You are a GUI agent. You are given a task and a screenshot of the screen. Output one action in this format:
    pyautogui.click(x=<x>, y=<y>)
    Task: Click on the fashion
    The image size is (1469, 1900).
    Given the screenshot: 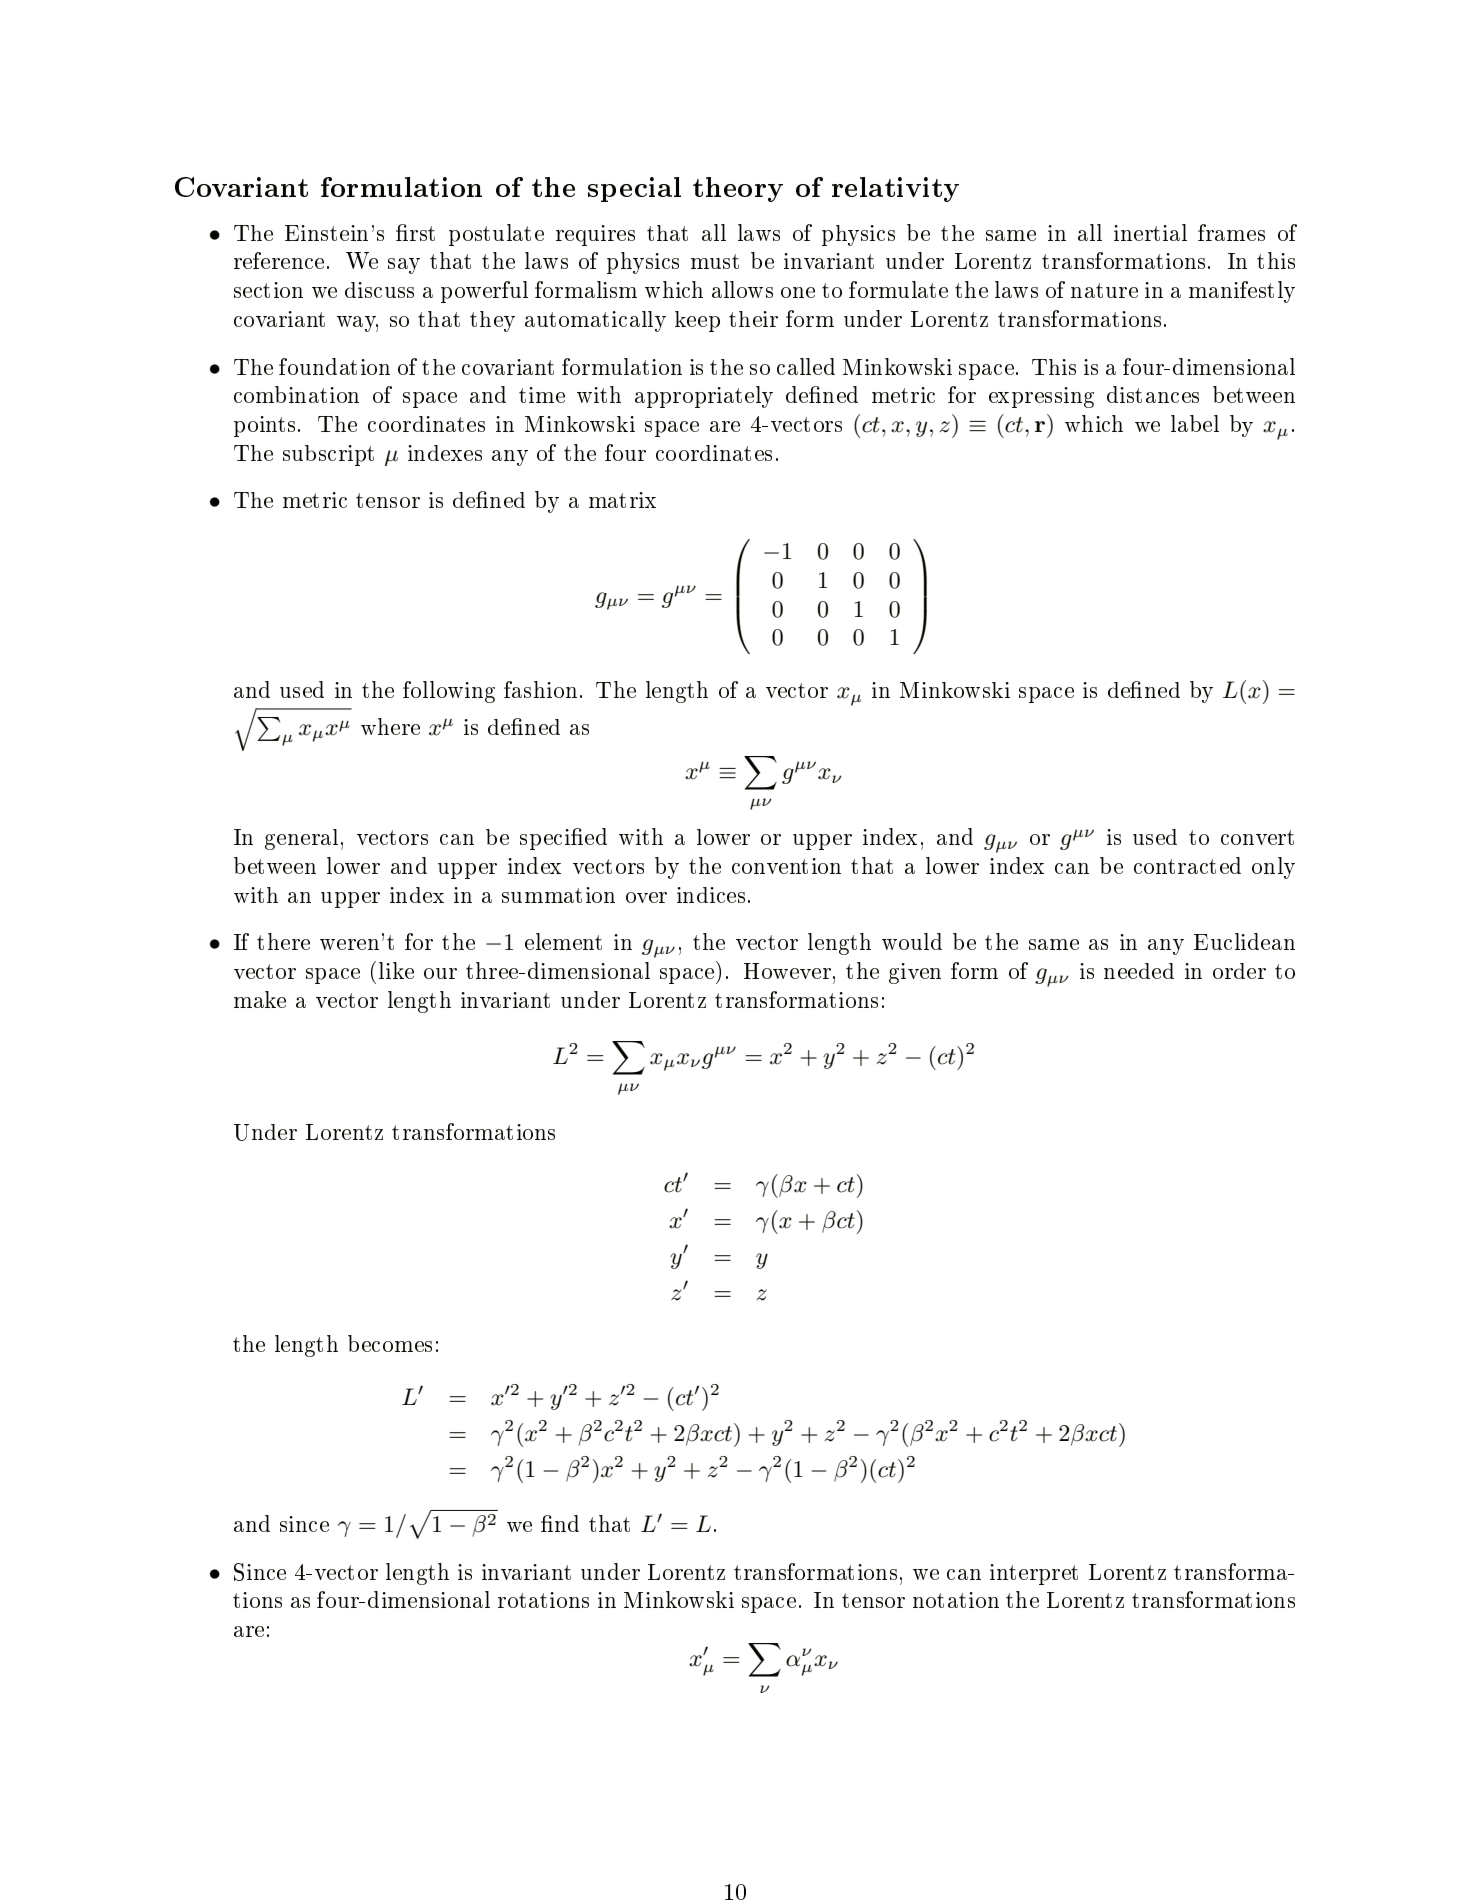 What is the action you would take?
    pyautogui.click(x=540, y=689)
